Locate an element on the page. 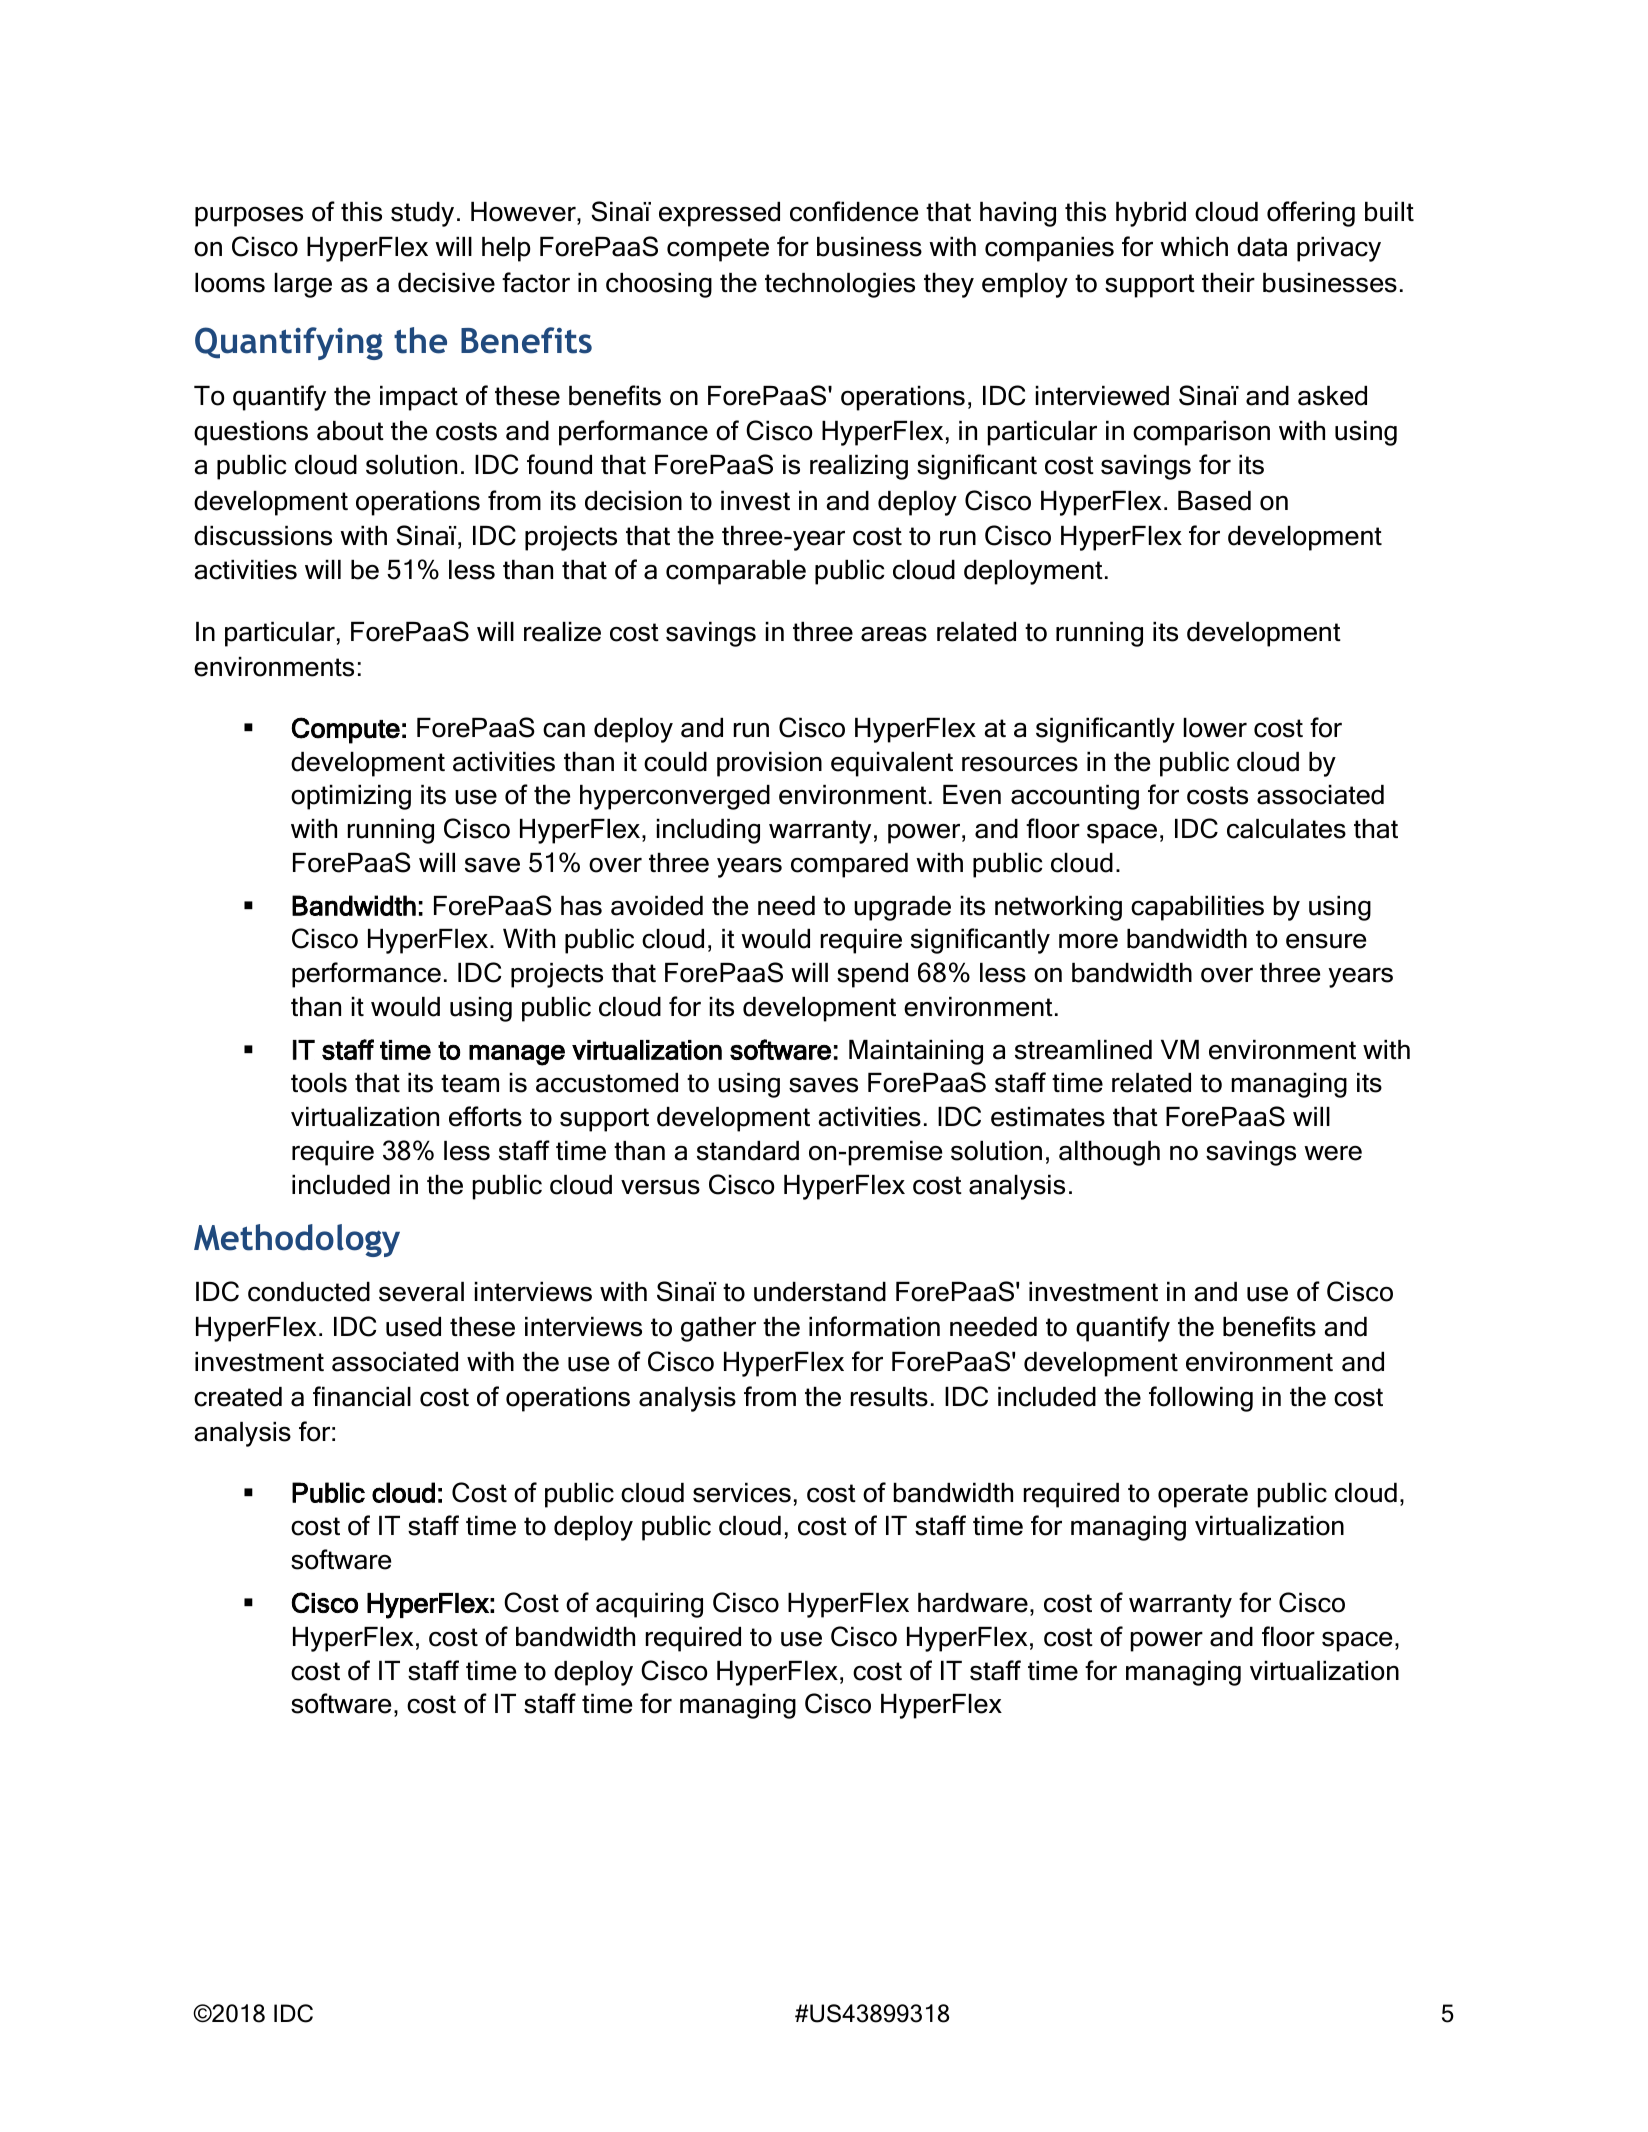 This document has width=1648, height=2132. Based is located at coordinates (1214, 501).
